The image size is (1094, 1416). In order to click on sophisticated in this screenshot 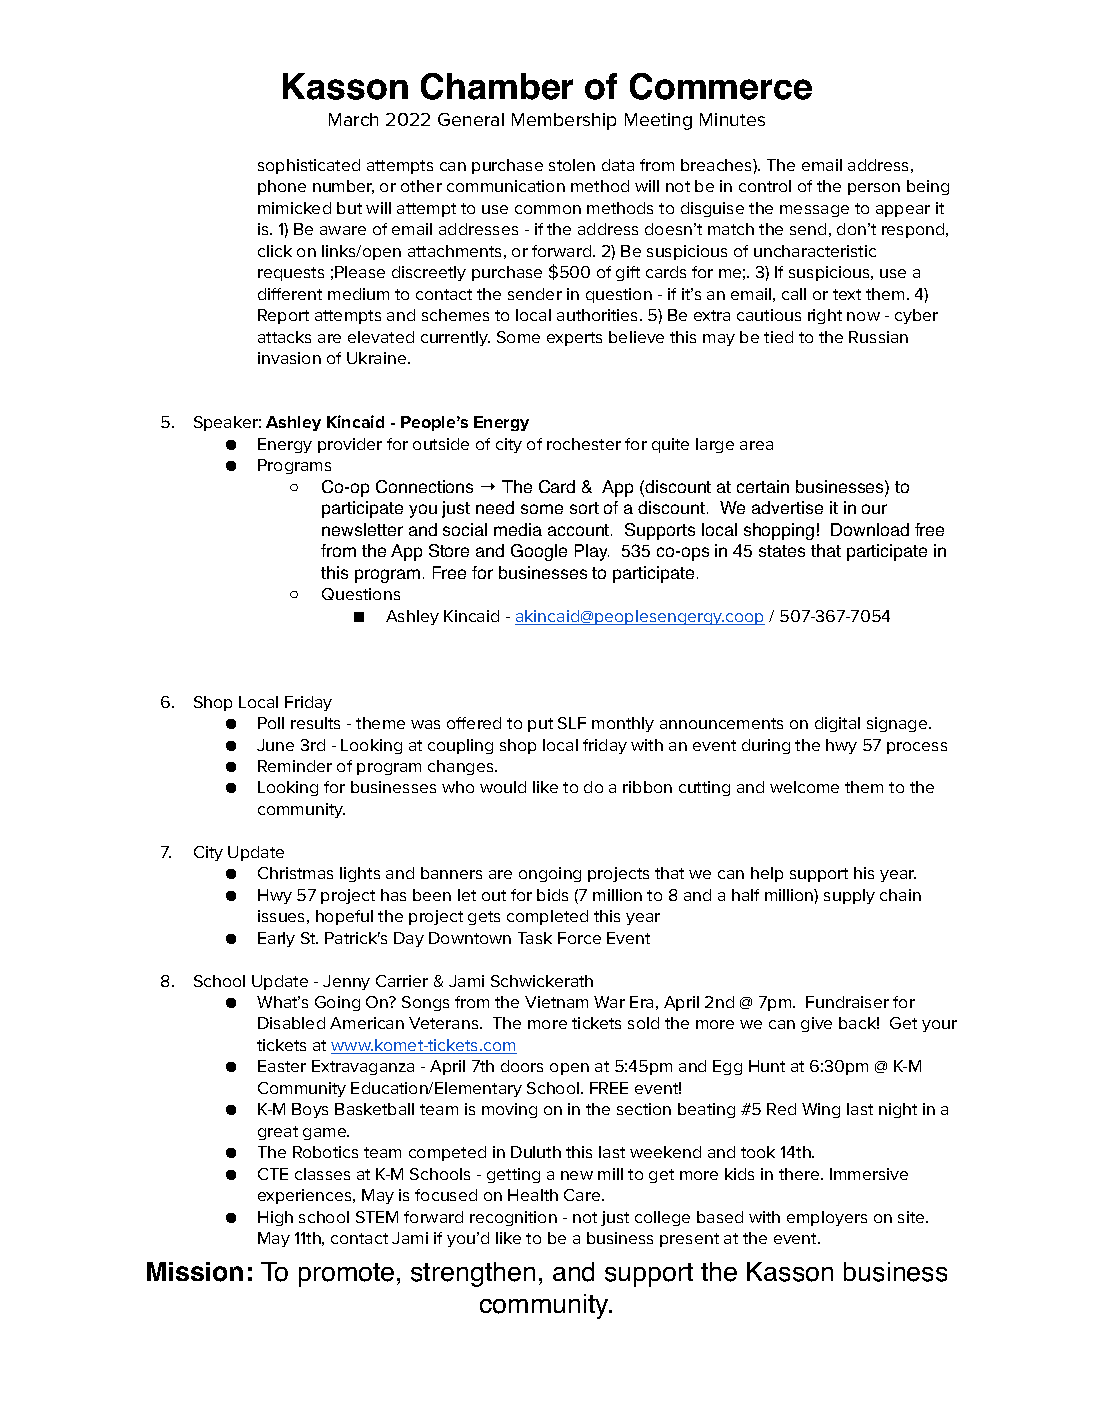, I will do `click(309, 166)`.
